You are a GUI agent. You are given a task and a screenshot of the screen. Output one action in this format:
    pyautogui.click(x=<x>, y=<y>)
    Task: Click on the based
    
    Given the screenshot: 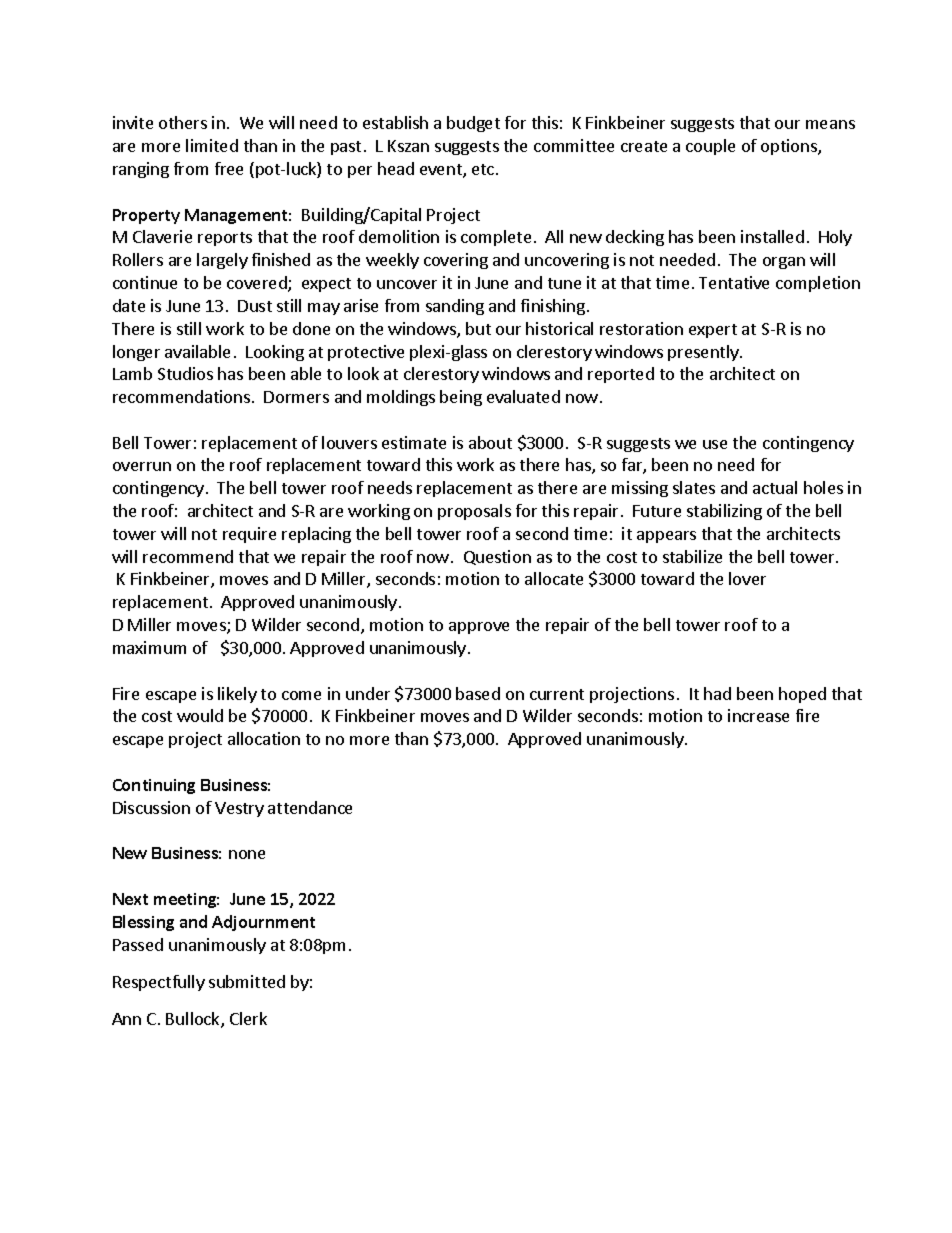 What is the action you would take?
    pyautogui.click(x=478, y=693)
